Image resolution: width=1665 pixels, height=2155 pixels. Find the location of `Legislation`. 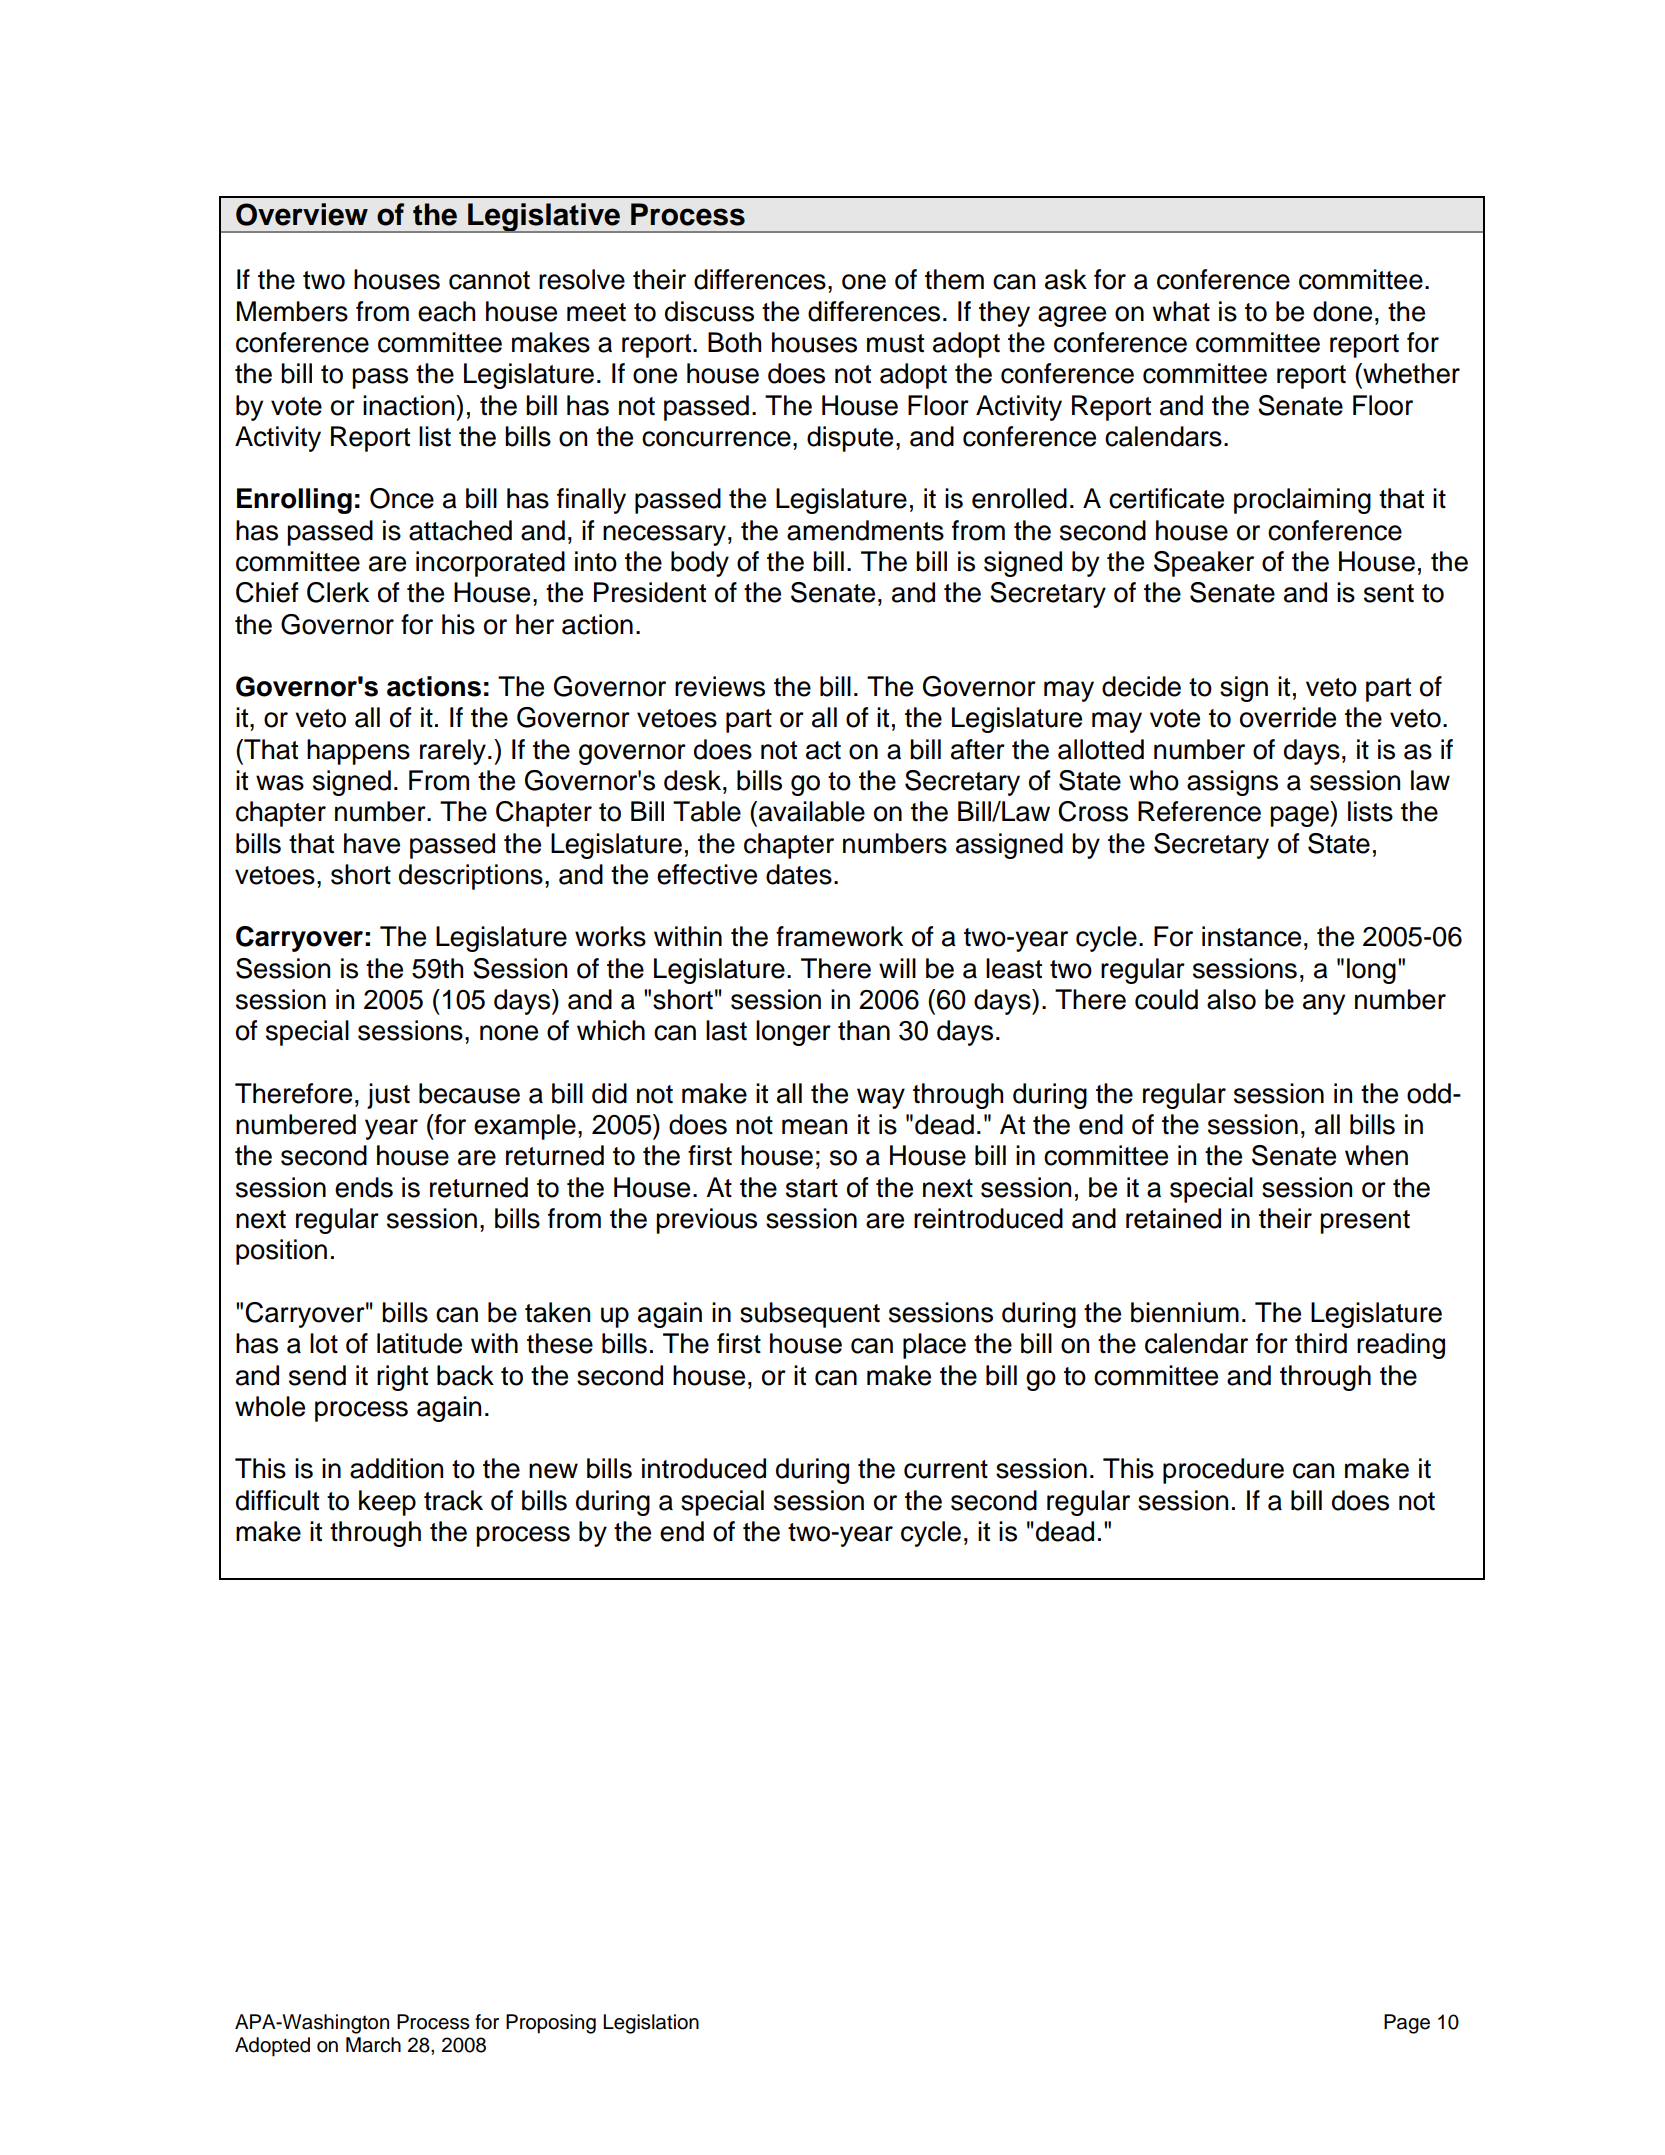

Legislation is located at coordinates (651, 2024).
